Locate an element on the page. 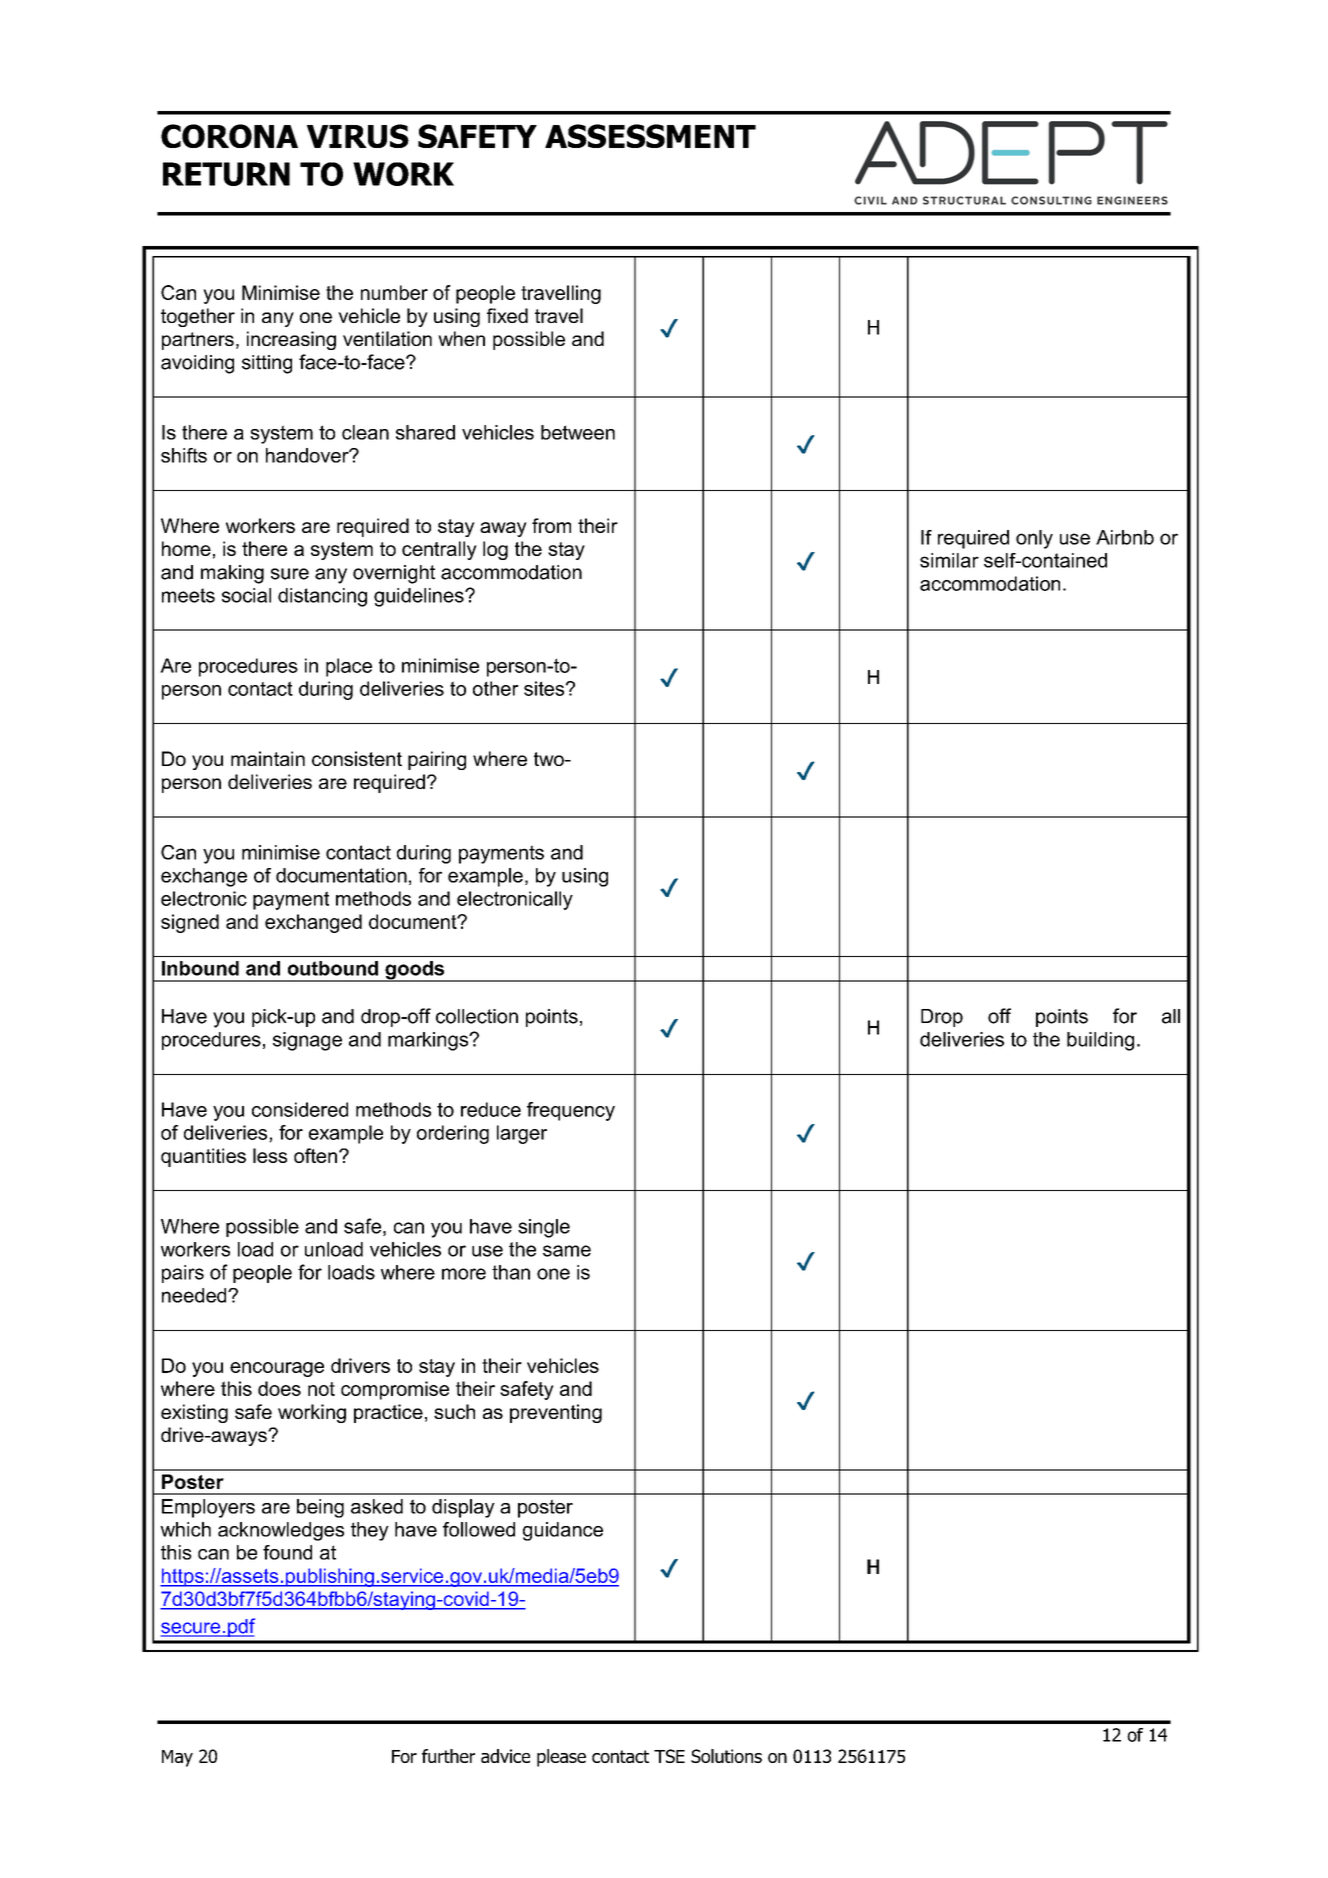  only is located at coordinates (1034, 539).
